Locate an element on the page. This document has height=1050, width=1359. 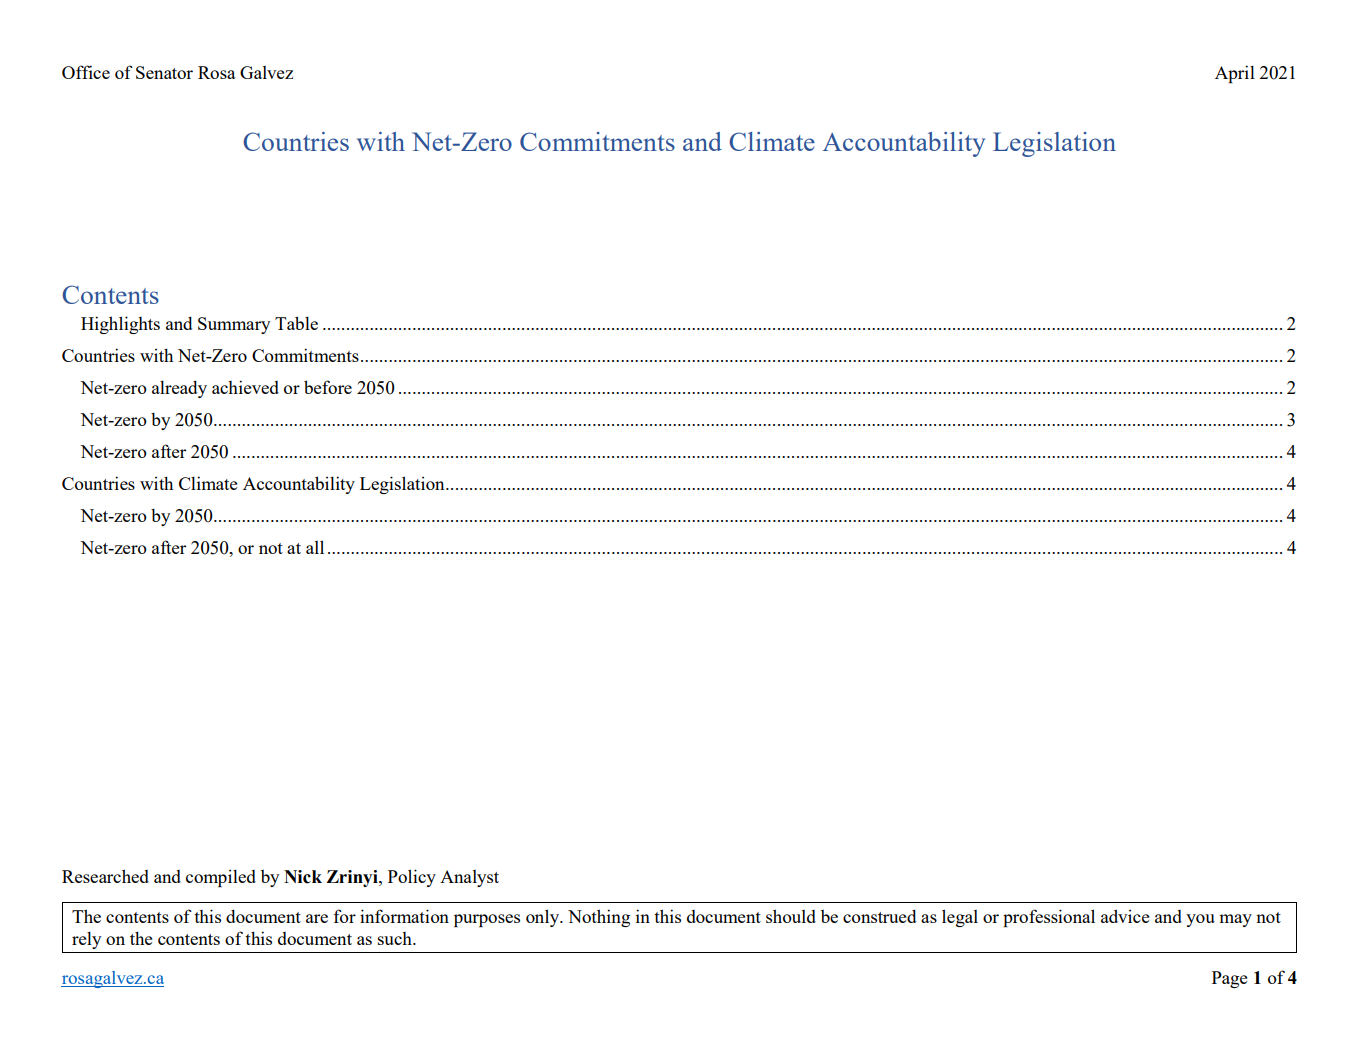
Nothing is located at coordinates (599, 918).
